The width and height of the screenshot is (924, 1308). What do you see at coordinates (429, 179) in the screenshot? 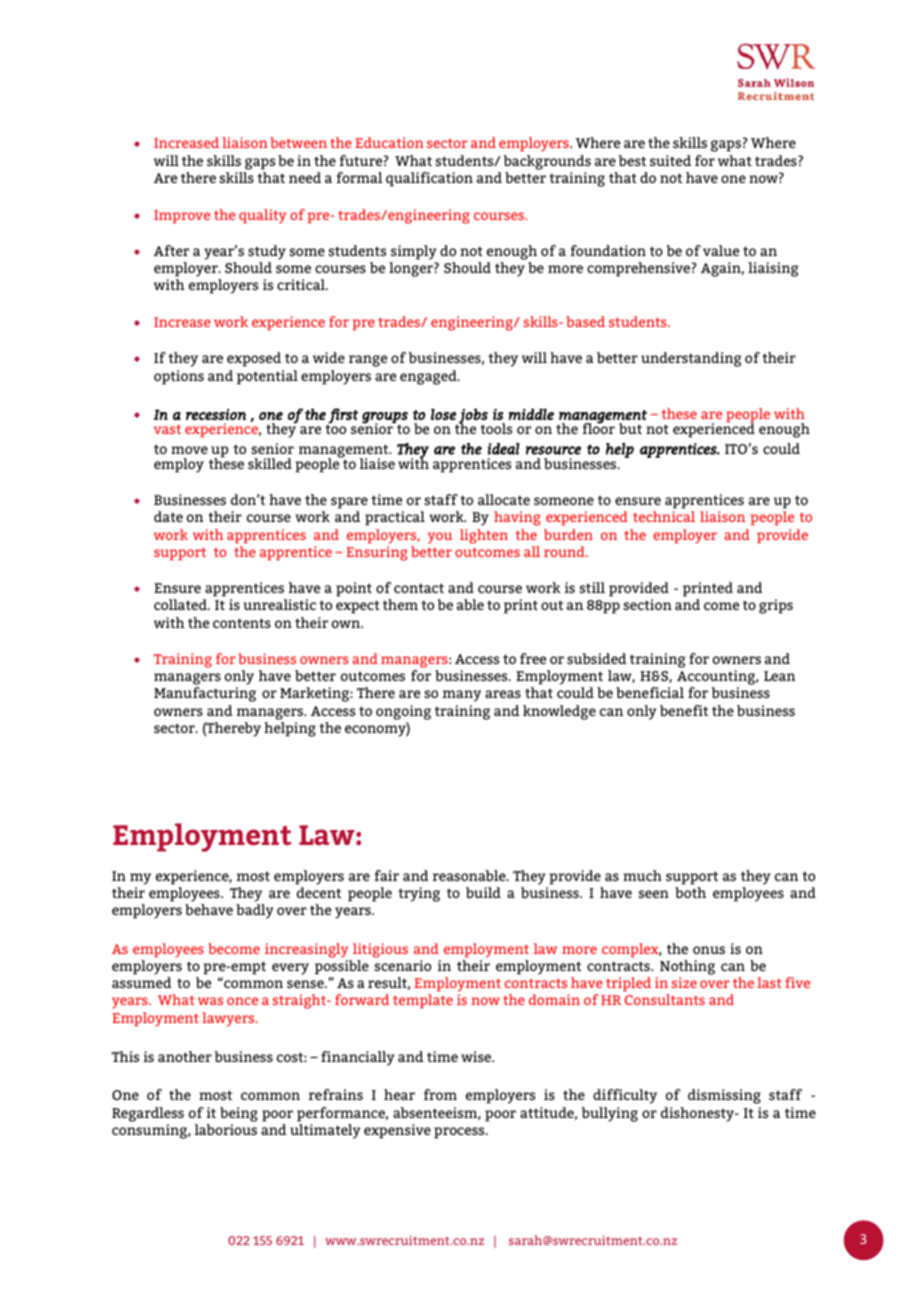
I see `qualification` at bounding box center [429, 179].
